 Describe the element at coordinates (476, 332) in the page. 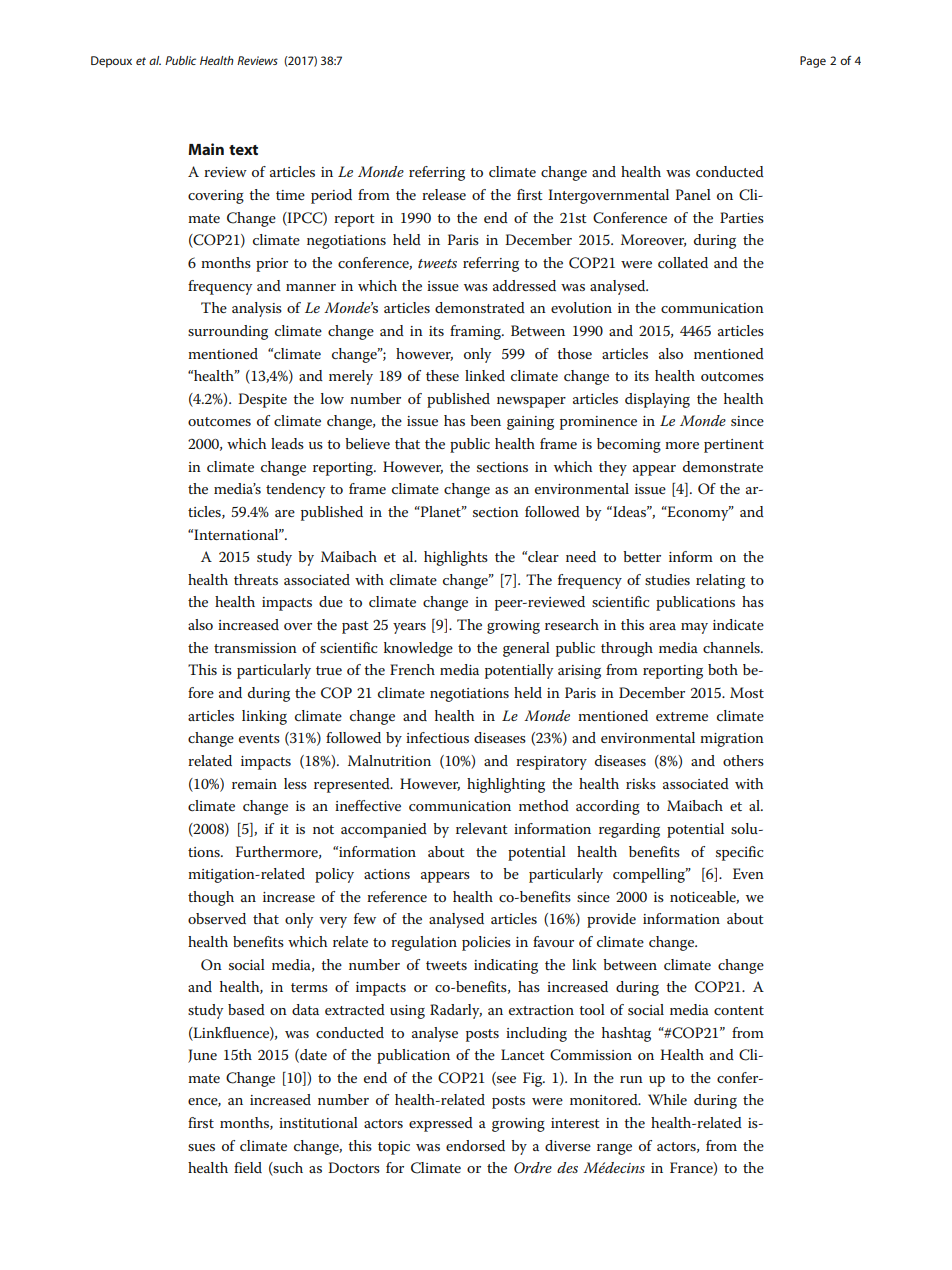

I see `framing` at that location.
